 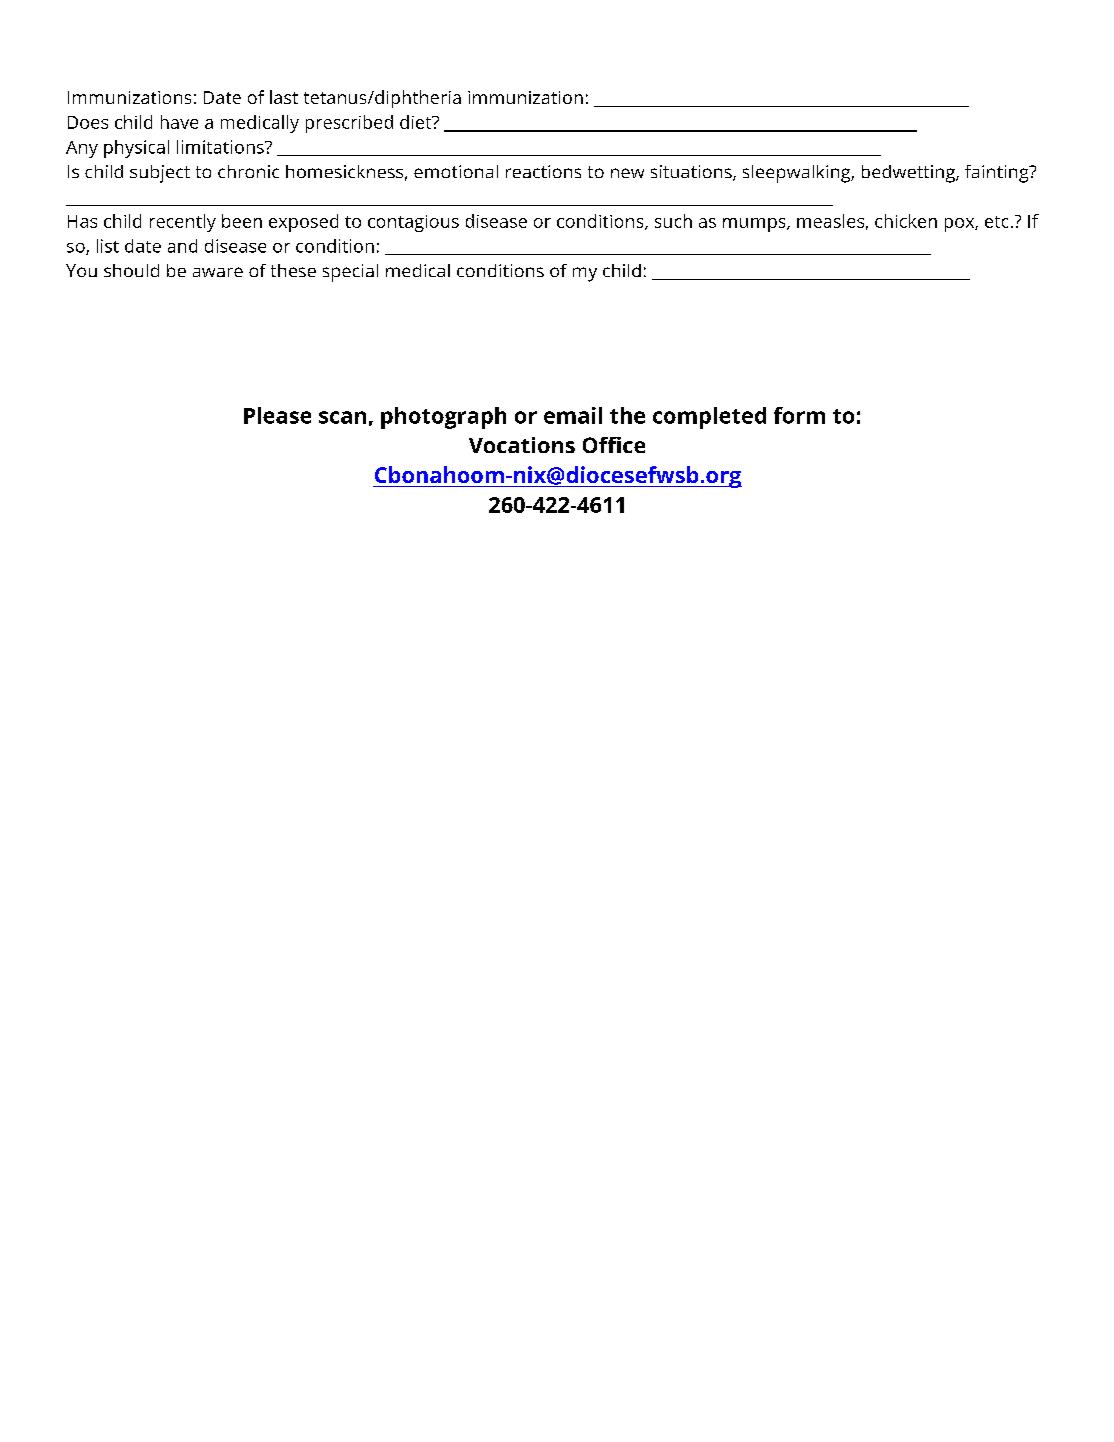 What do you see at coordinates (522, 445) in the screenshot?
I see `Vocations` at bounding box center [522, 445].
